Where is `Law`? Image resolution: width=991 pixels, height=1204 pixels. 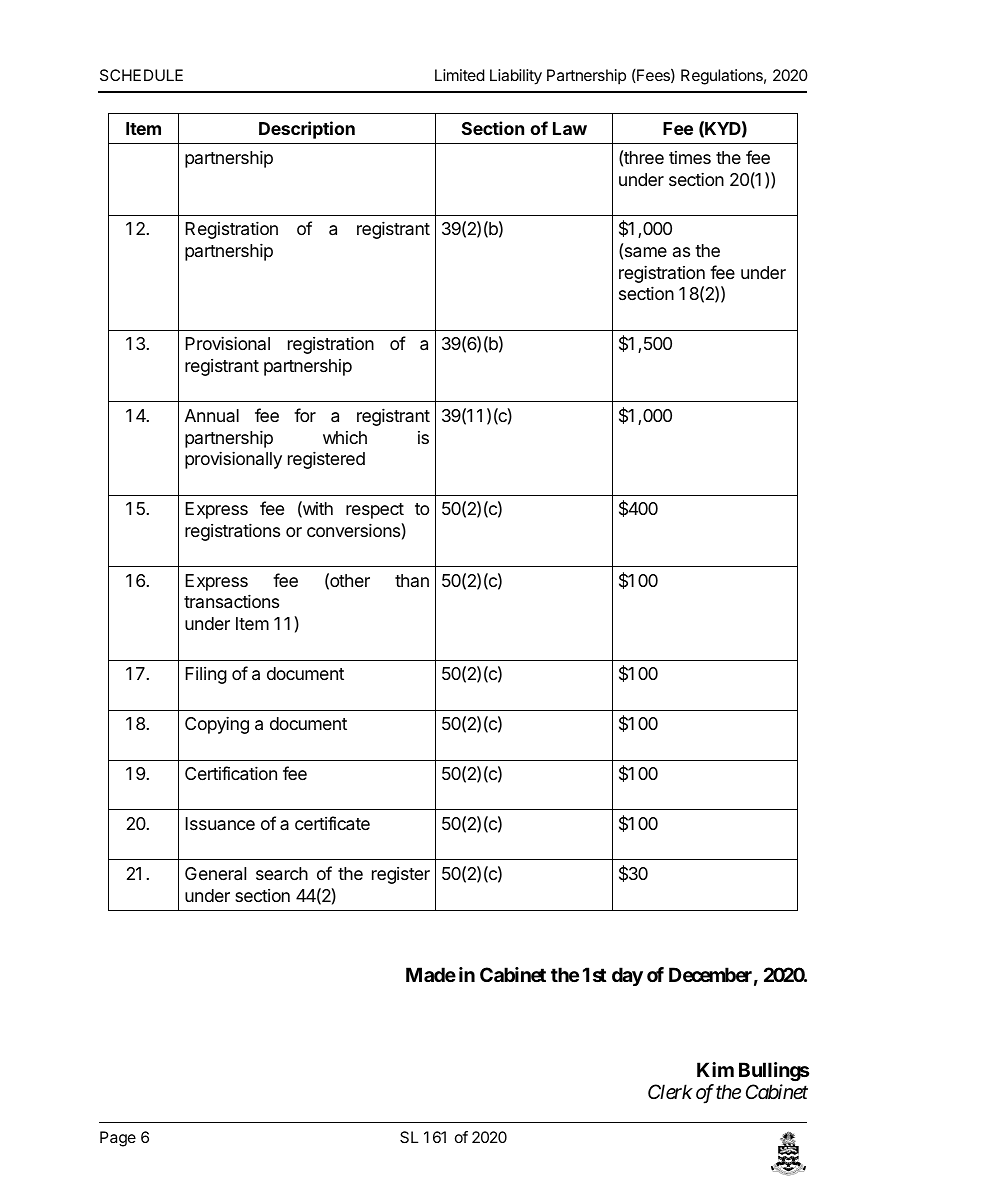
Law is located at coordinates (570, 128).
